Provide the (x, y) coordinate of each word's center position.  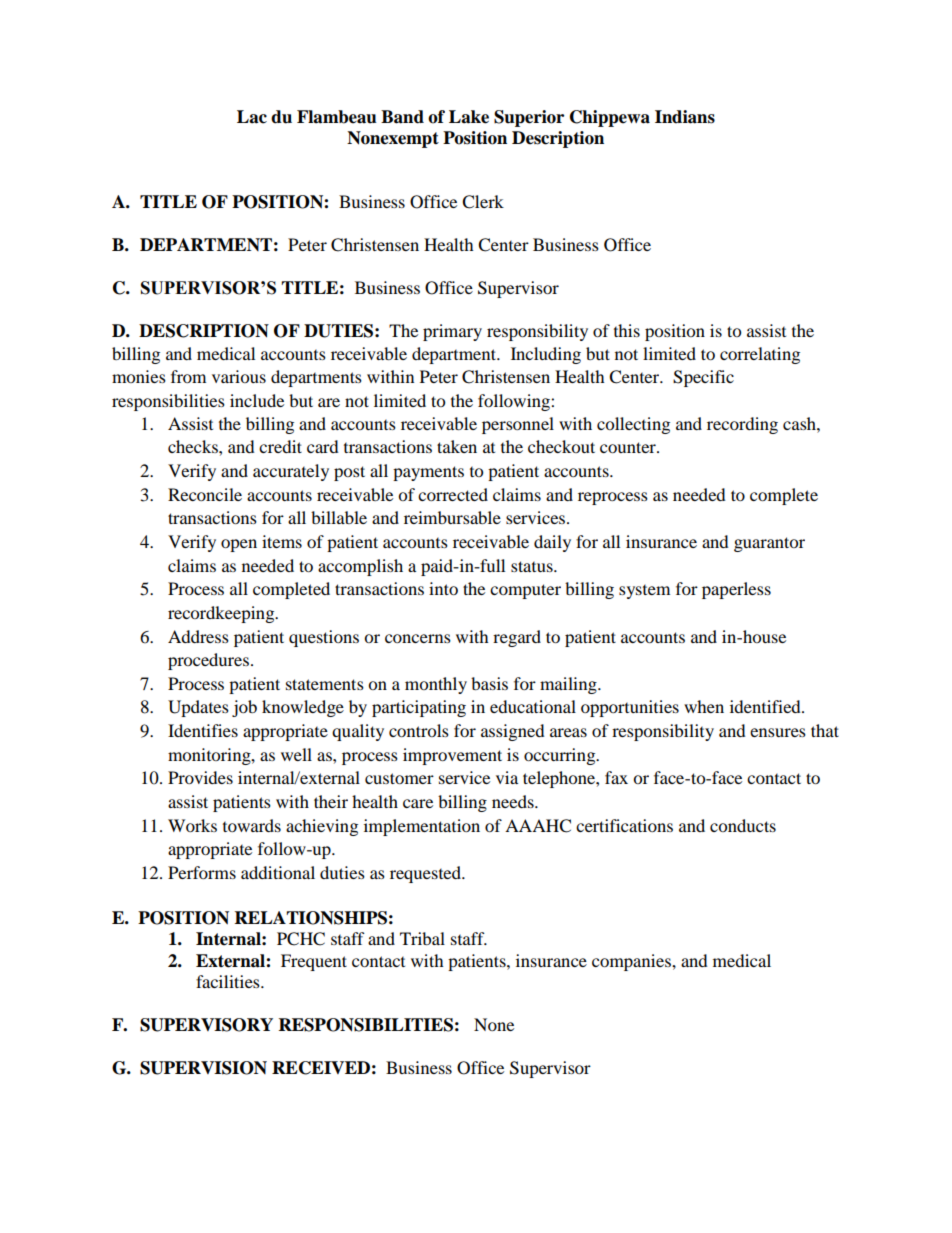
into (443, 588)
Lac (252, 117)
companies (632, 962)
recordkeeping (222, 614)
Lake (469, 117)
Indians (685, 117)
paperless (736, 590)
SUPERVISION (203, 1068)
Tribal (422, 938)
